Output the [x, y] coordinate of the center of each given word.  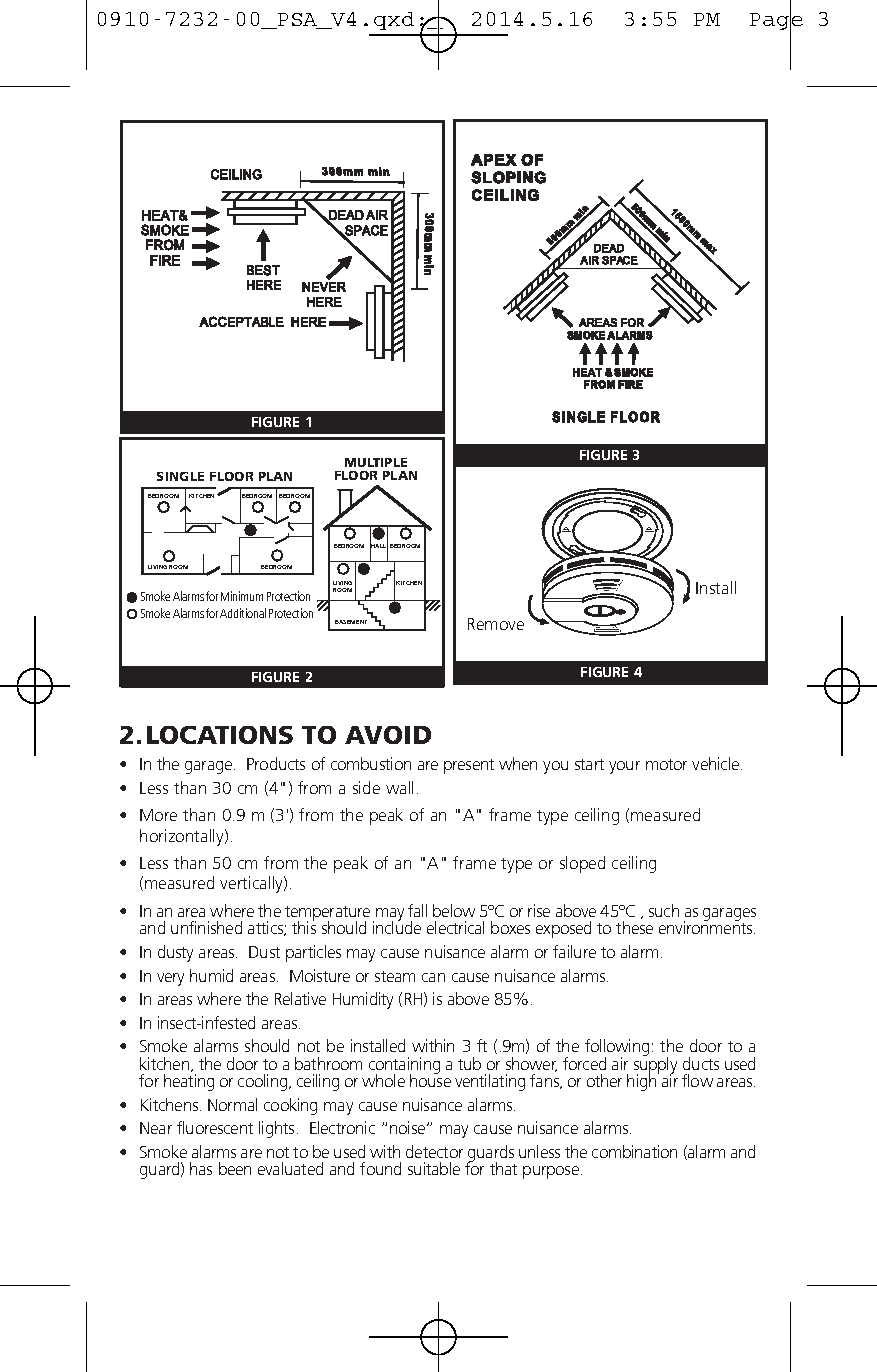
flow [697, 1080]
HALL [379, 546]
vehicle [717, 763]
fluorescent [215, 1127]
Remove [496, 624]
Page [776, 21]
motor [666, 764]
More [158, 815]
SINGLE [180, 476]
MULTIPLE [376, 462]
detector [434, 1151]
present [469, 766]
